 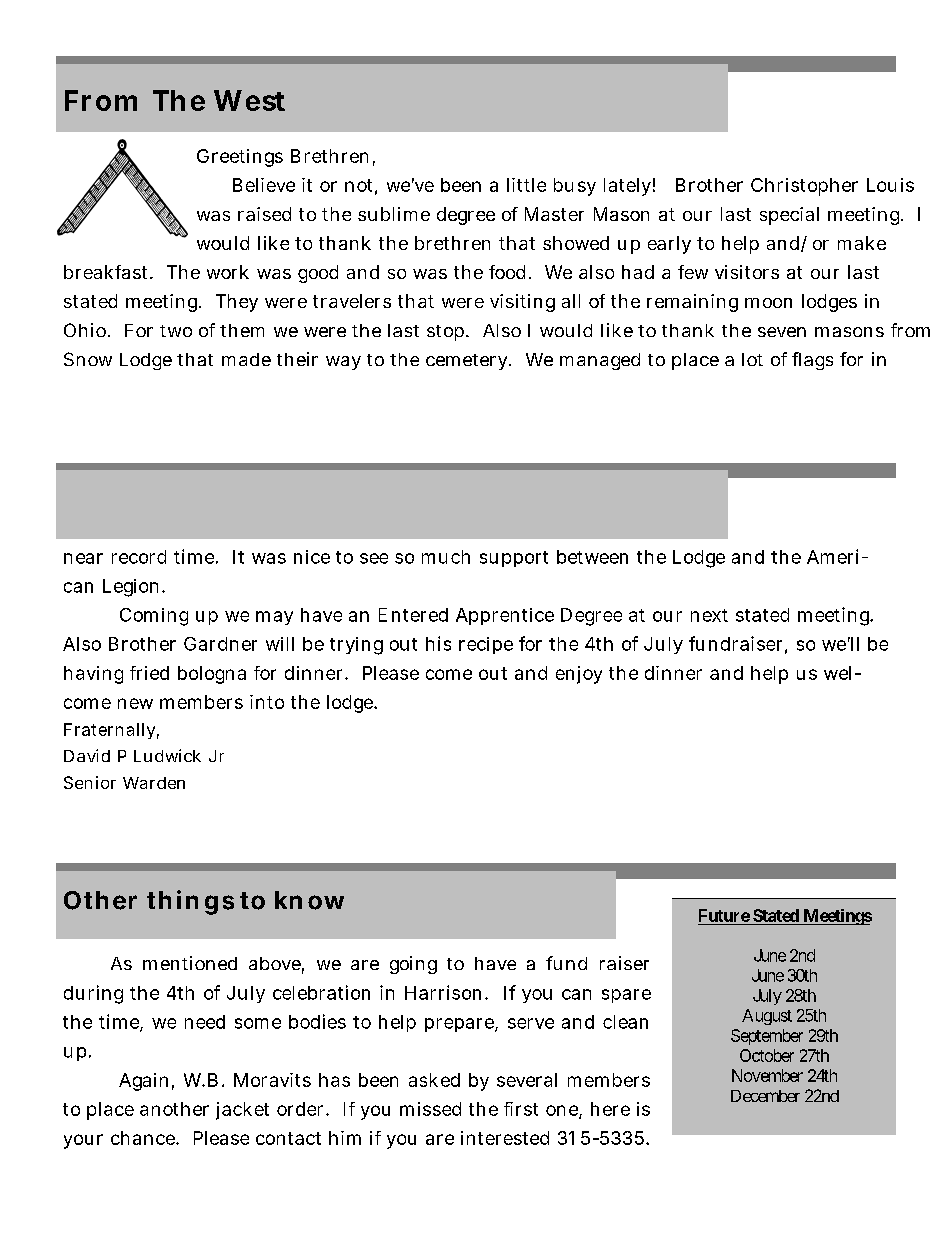 What do you see at coordinates (765, 1096) in the document?
I see `December` at bounding box center [765, 1096].
